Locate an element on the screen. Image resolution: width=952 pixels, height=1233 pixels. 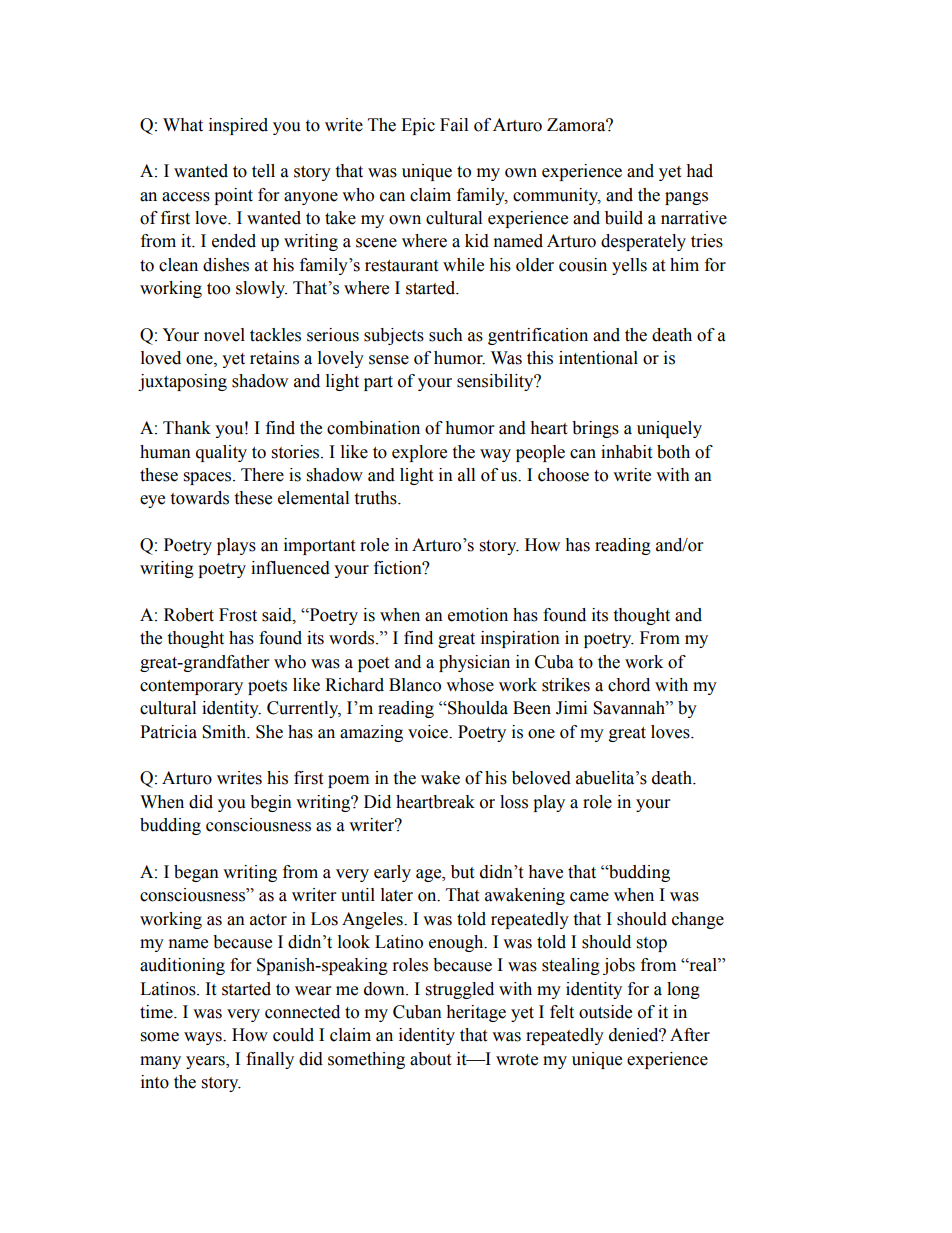
years is located at coordinates (206, 1062).
